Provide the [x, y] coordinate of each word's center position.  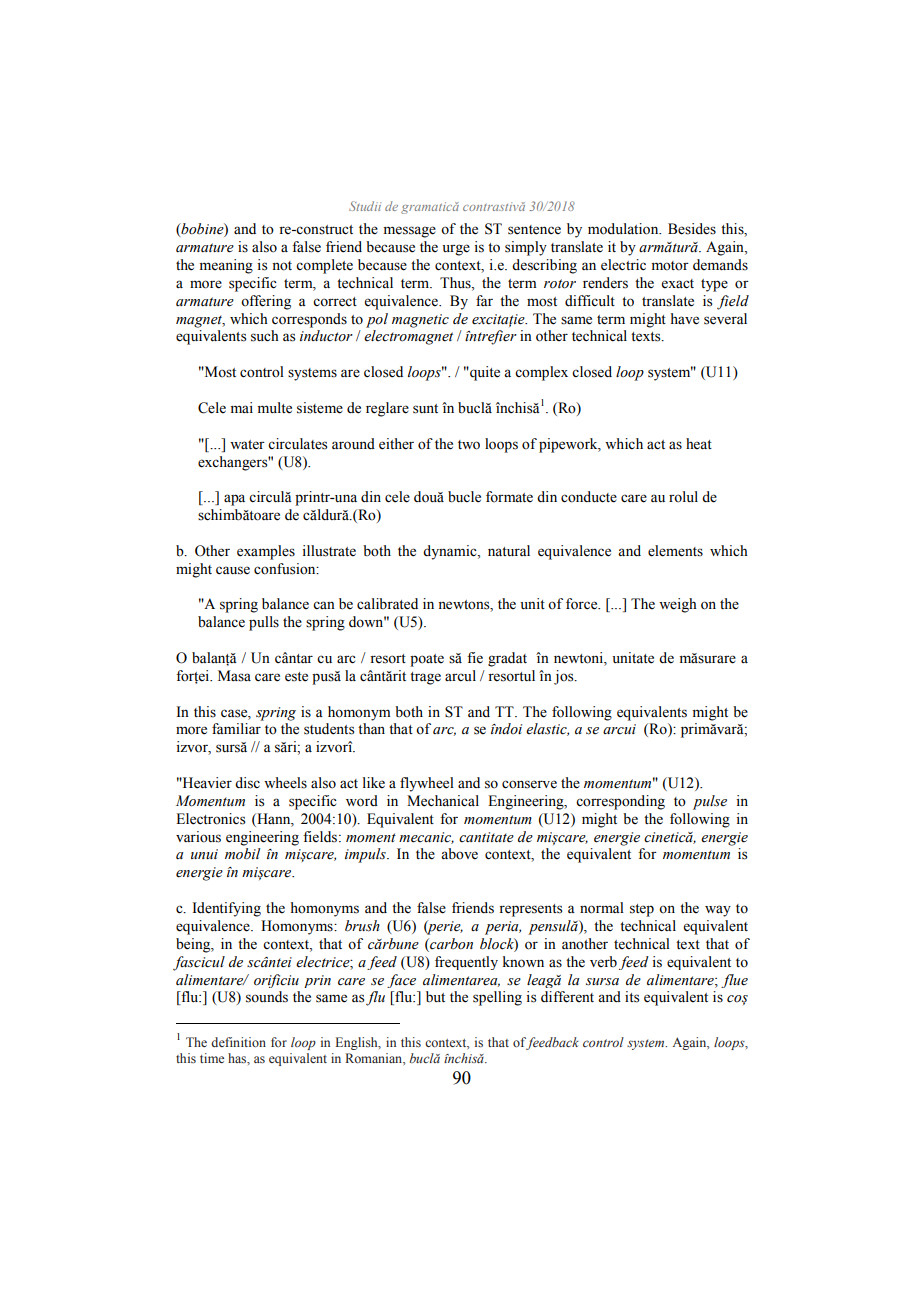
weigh [678, 605]
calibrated [387, 604]
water [247, 445]
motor [670, 266]
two [469, 445]
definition [238, 1042]
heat [699, 444]
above [459, 854]
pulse [710, 802]
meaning [226, 266]
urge [456, 250]
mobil [242, 854]
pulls [264, 623]
